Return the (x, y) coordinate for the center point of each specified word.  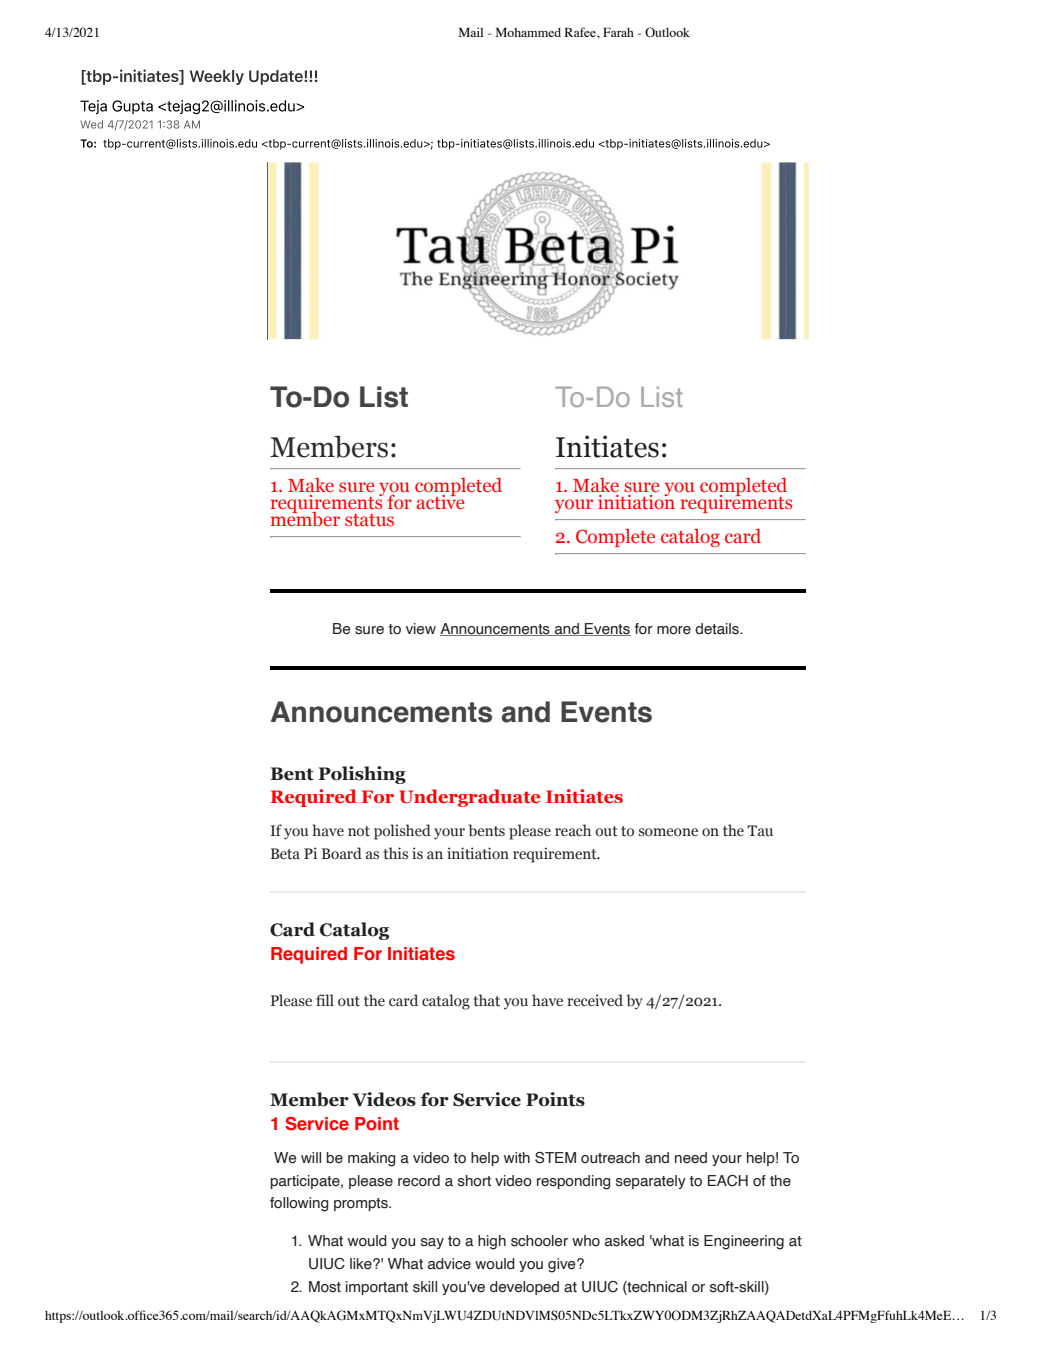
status (369, 520)
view (421, 629)
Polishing (362, 775)
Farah (618, 32)
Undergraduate (469, 798)
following (299, 1204)
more (674, 630)
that (486, 1000)
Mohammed (528, 32)
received (595, 1000)
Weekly (217, 77)
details (718, 629)
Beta (285, 854)
